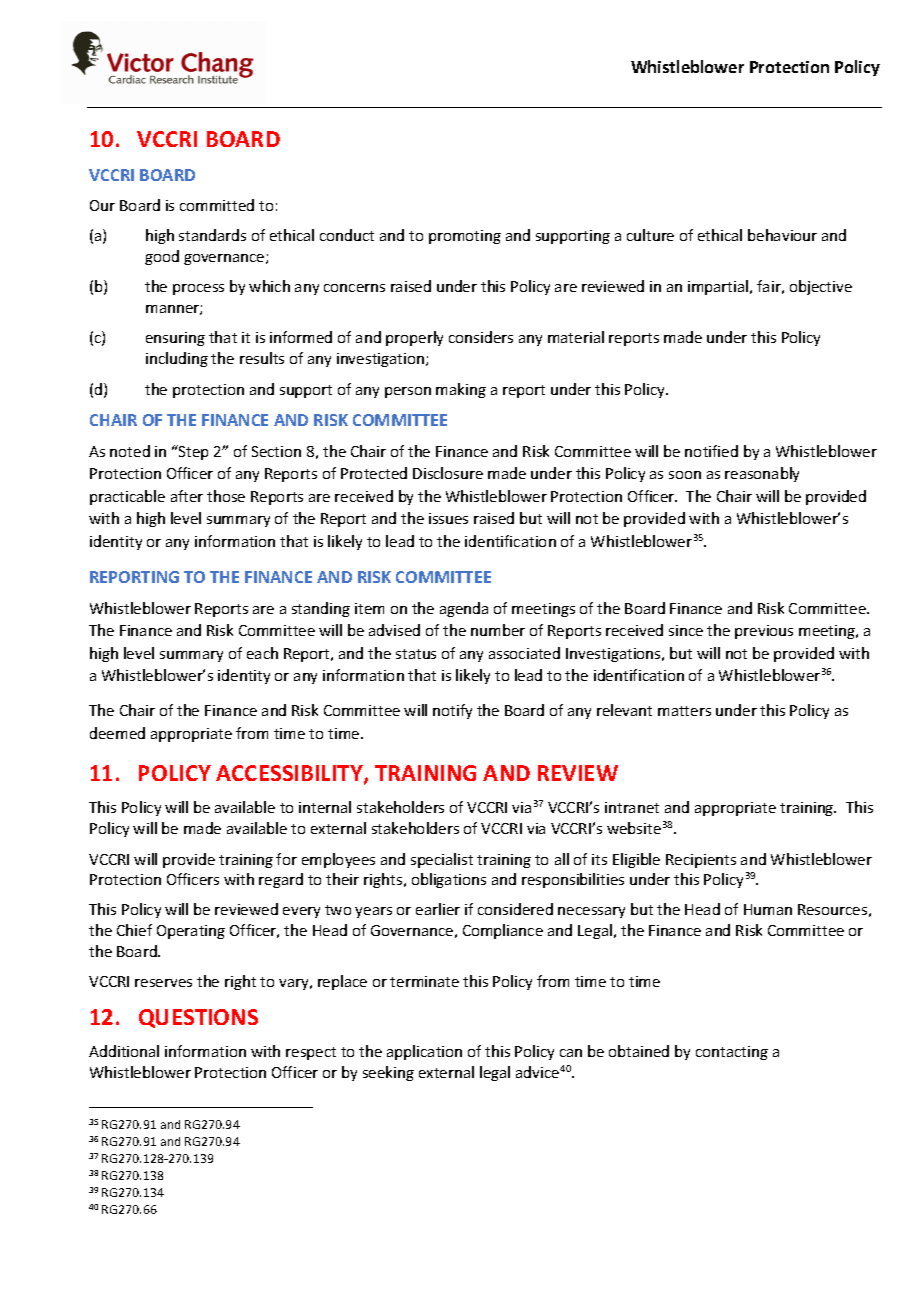 The image size is (924, 1308). What do you see at coordinates (262, 653) in the page?
I see `each` at bounding box center [262, 653].
